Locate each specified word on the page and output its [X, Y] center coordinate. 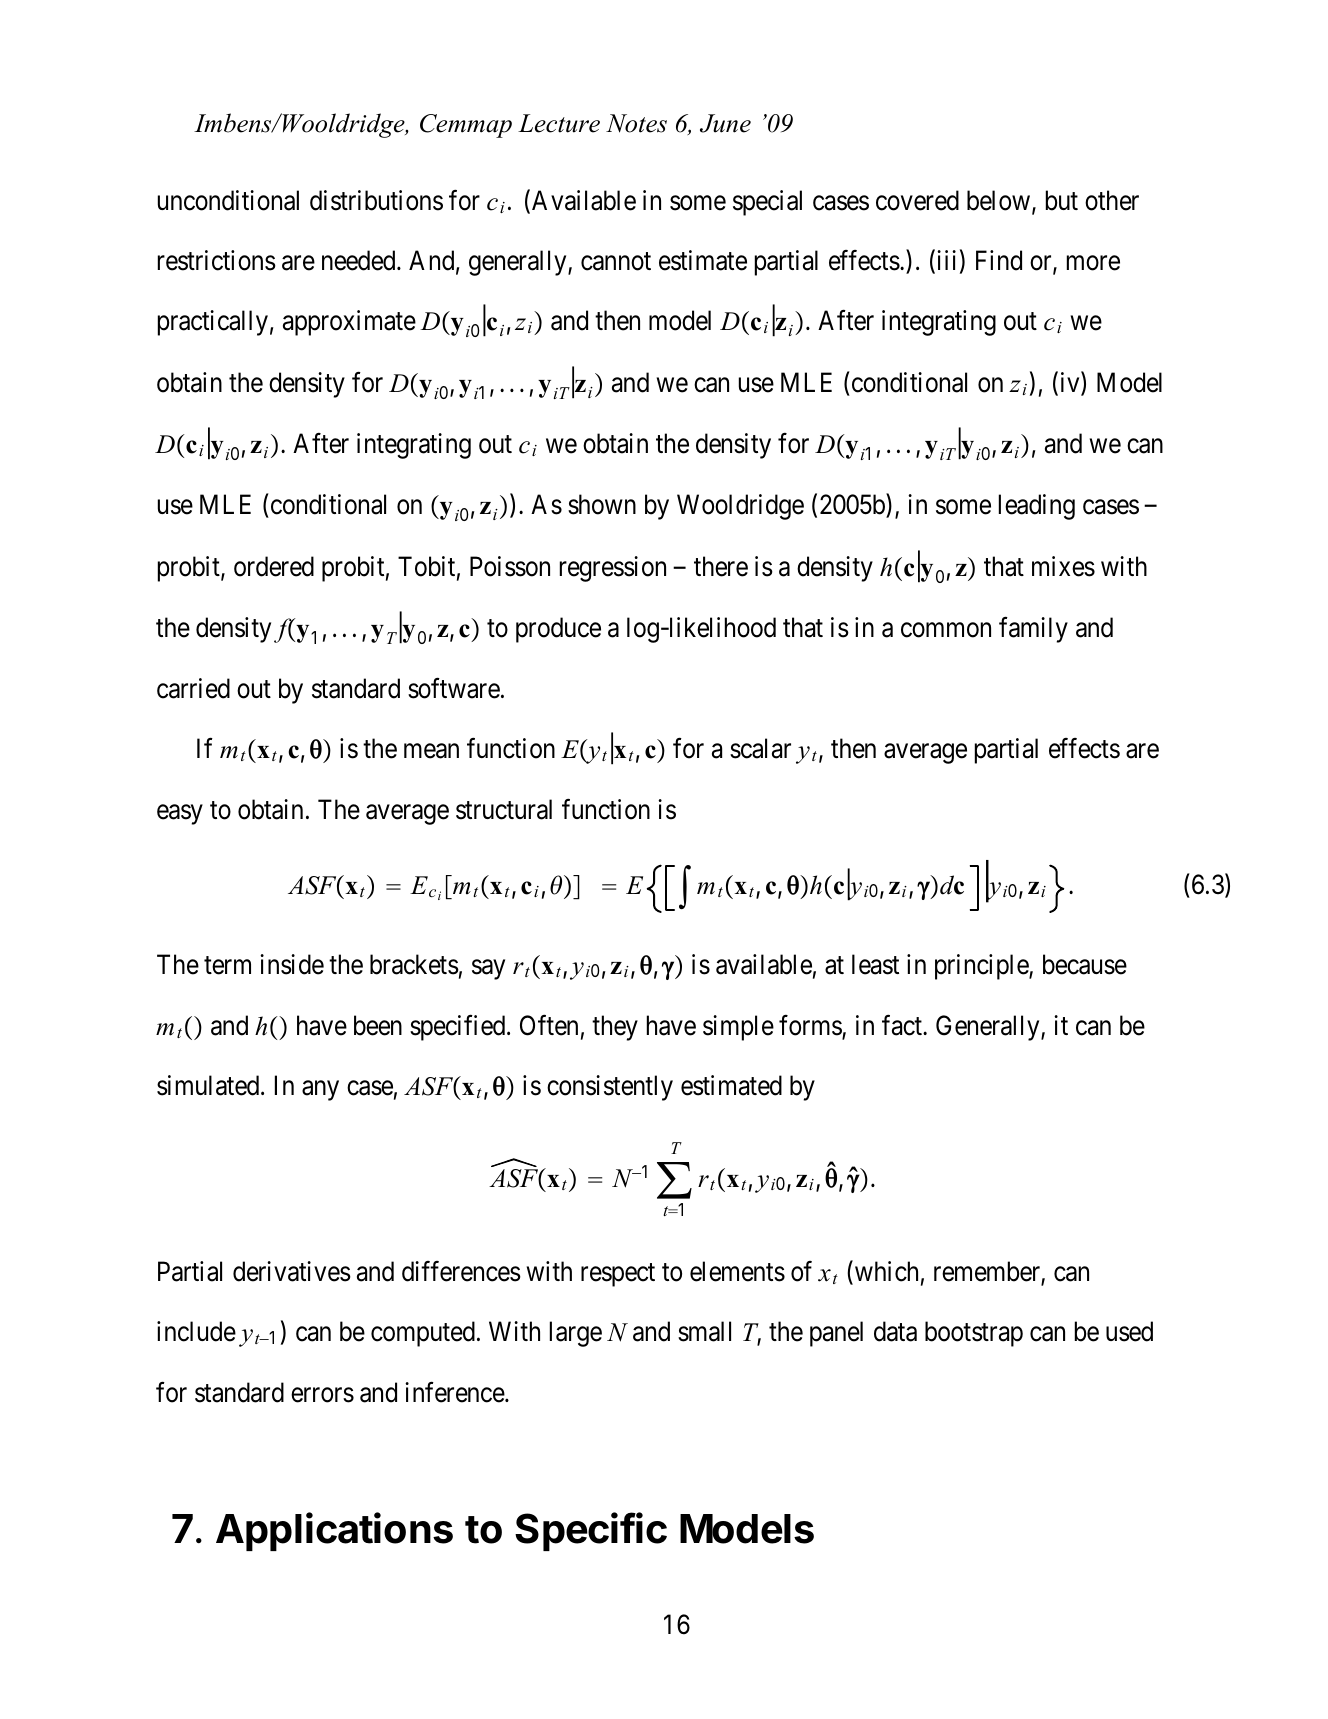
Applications [334, 1531]
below [998, 200]
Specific [591, 1531]
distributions [376, 200]
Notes [636, 123]
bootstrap [974, 1334]
